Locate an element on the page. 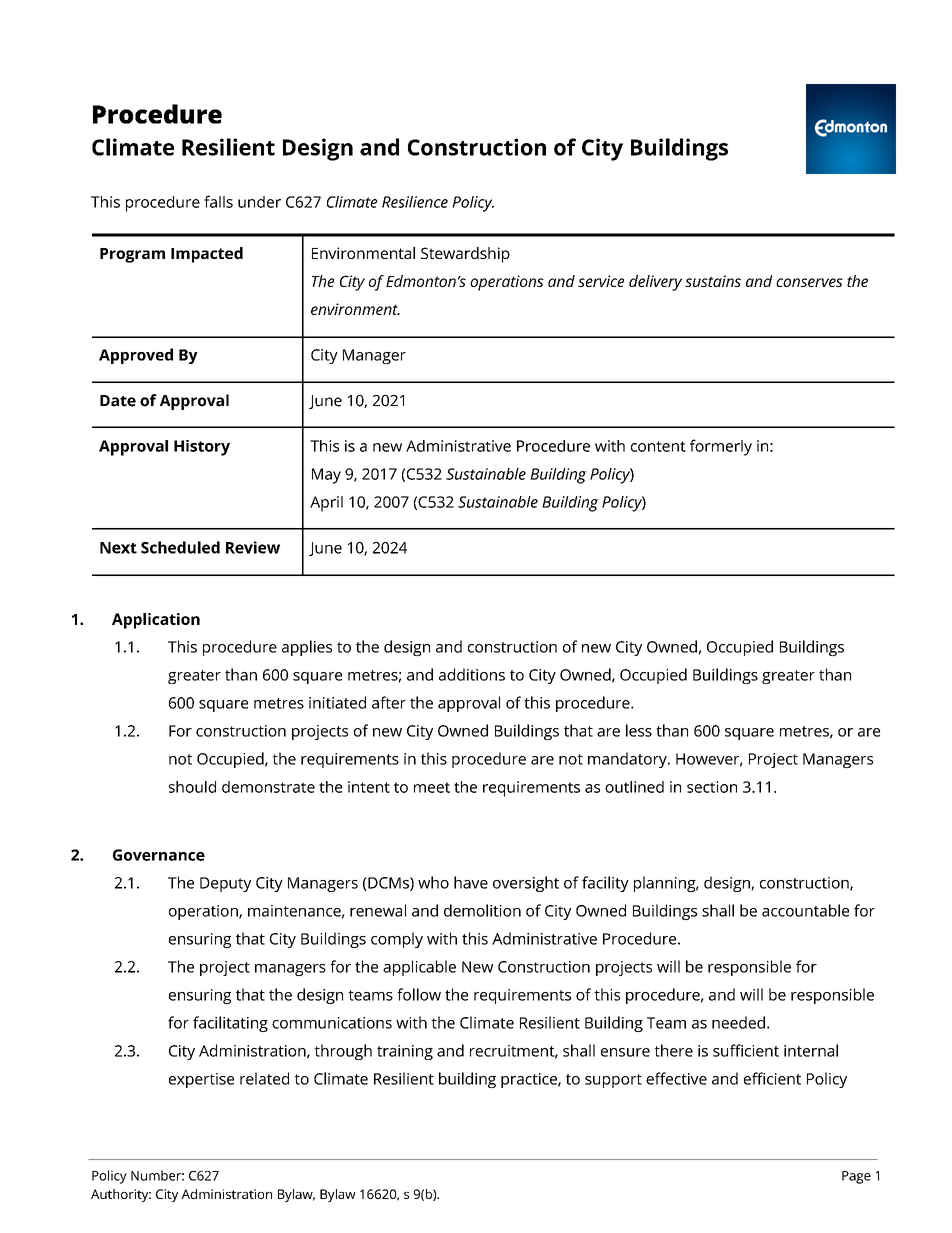  less is located at coordinates (639, 730).
